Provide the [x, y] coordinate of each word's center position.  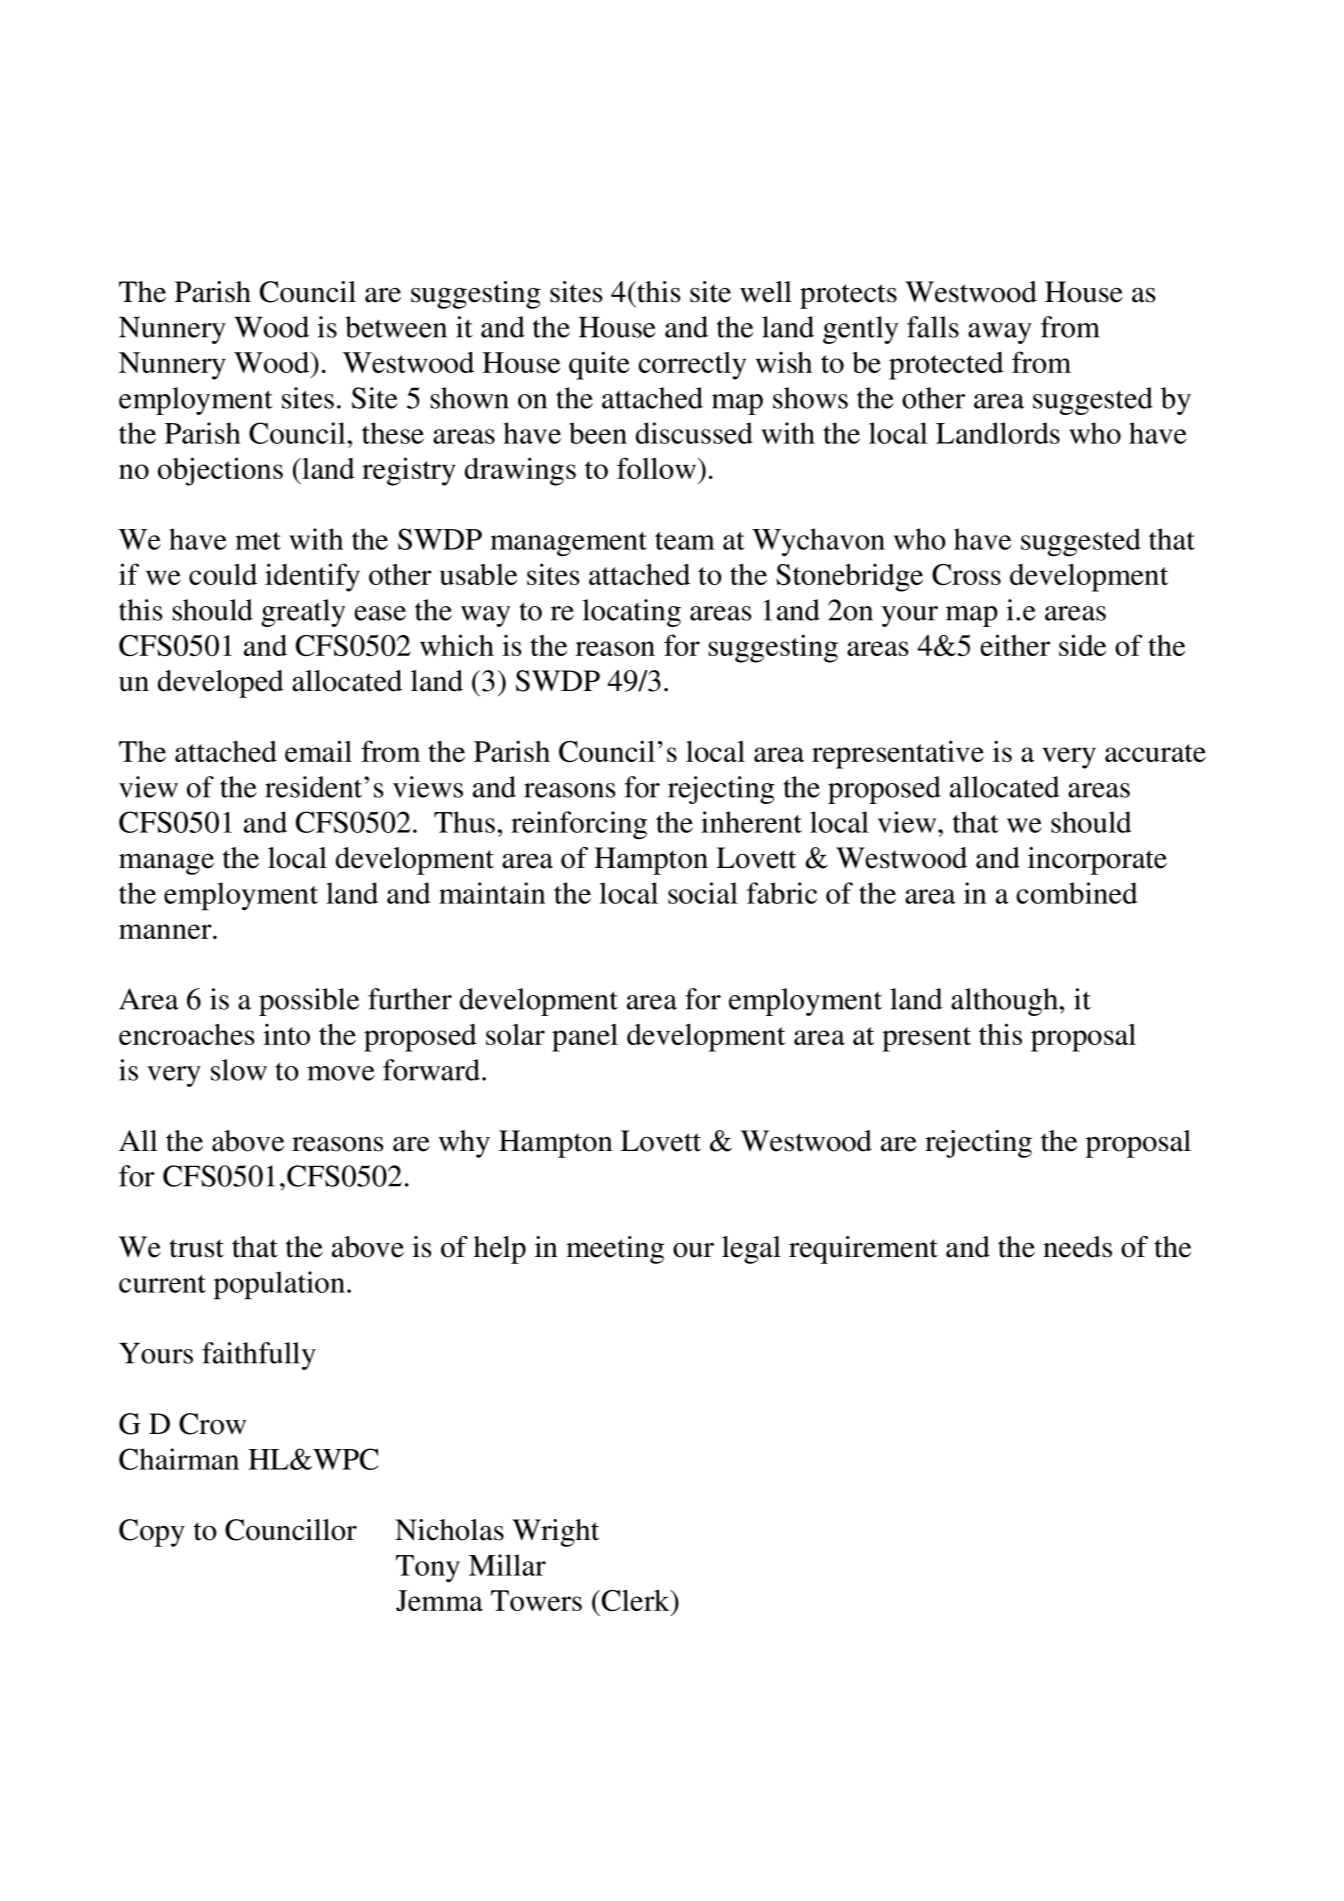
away [1000, 333]
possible [309, 1002]
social [703, 893]
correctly [692, 366]
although [1006, 1002]
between [396, 327]
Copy [152, 1533]
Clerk [637, 1600]
